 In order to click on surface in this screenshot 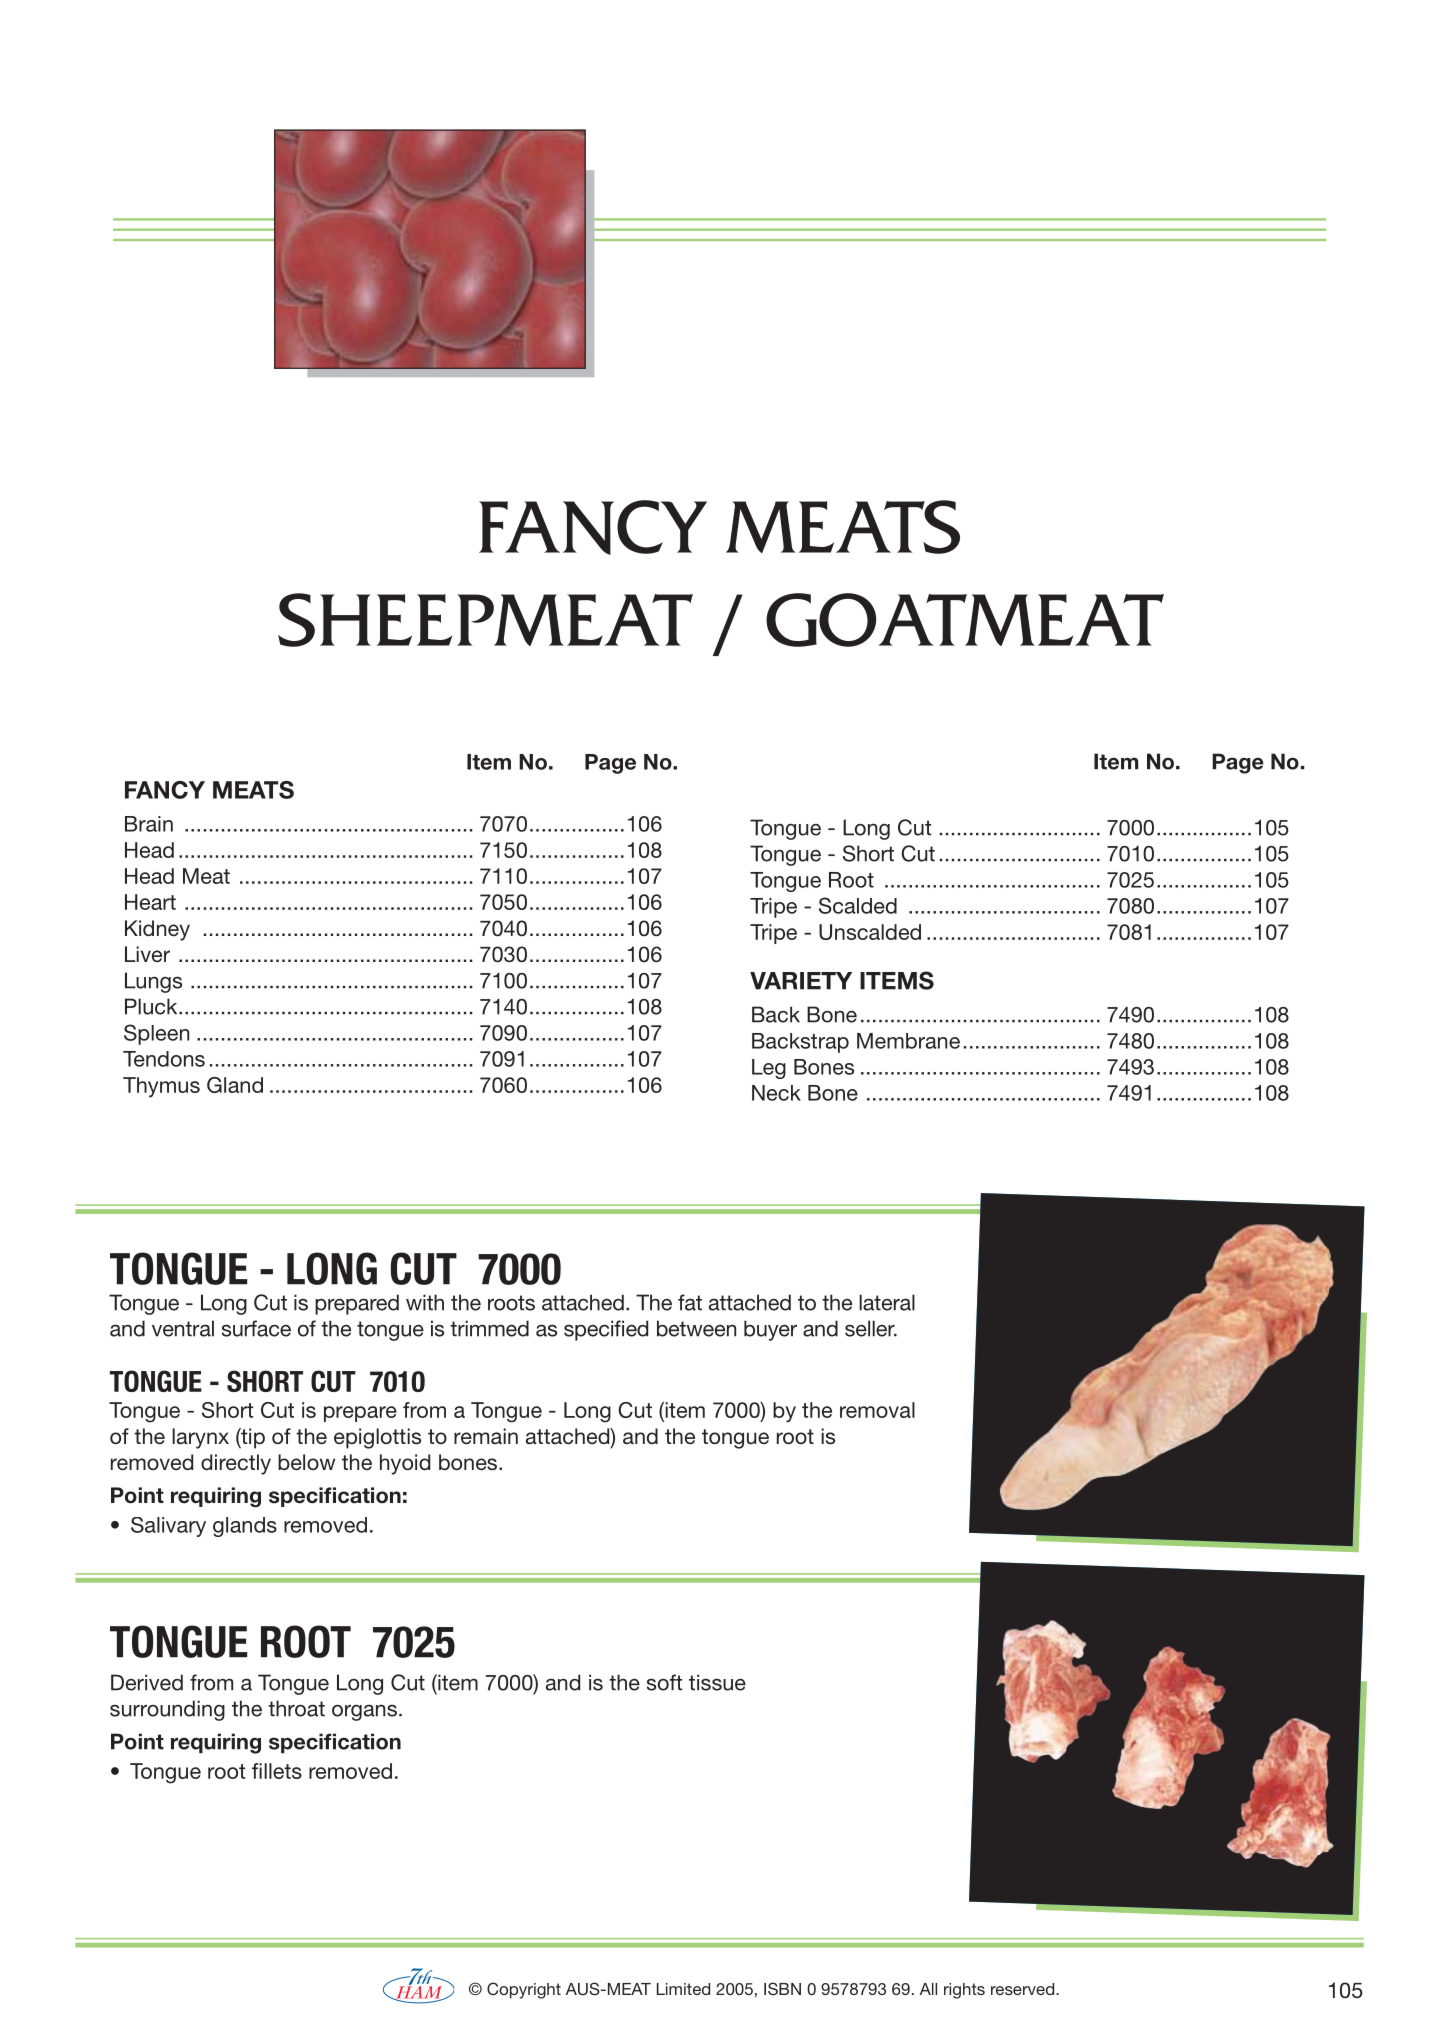, I will do `click(256, 1328)`.
